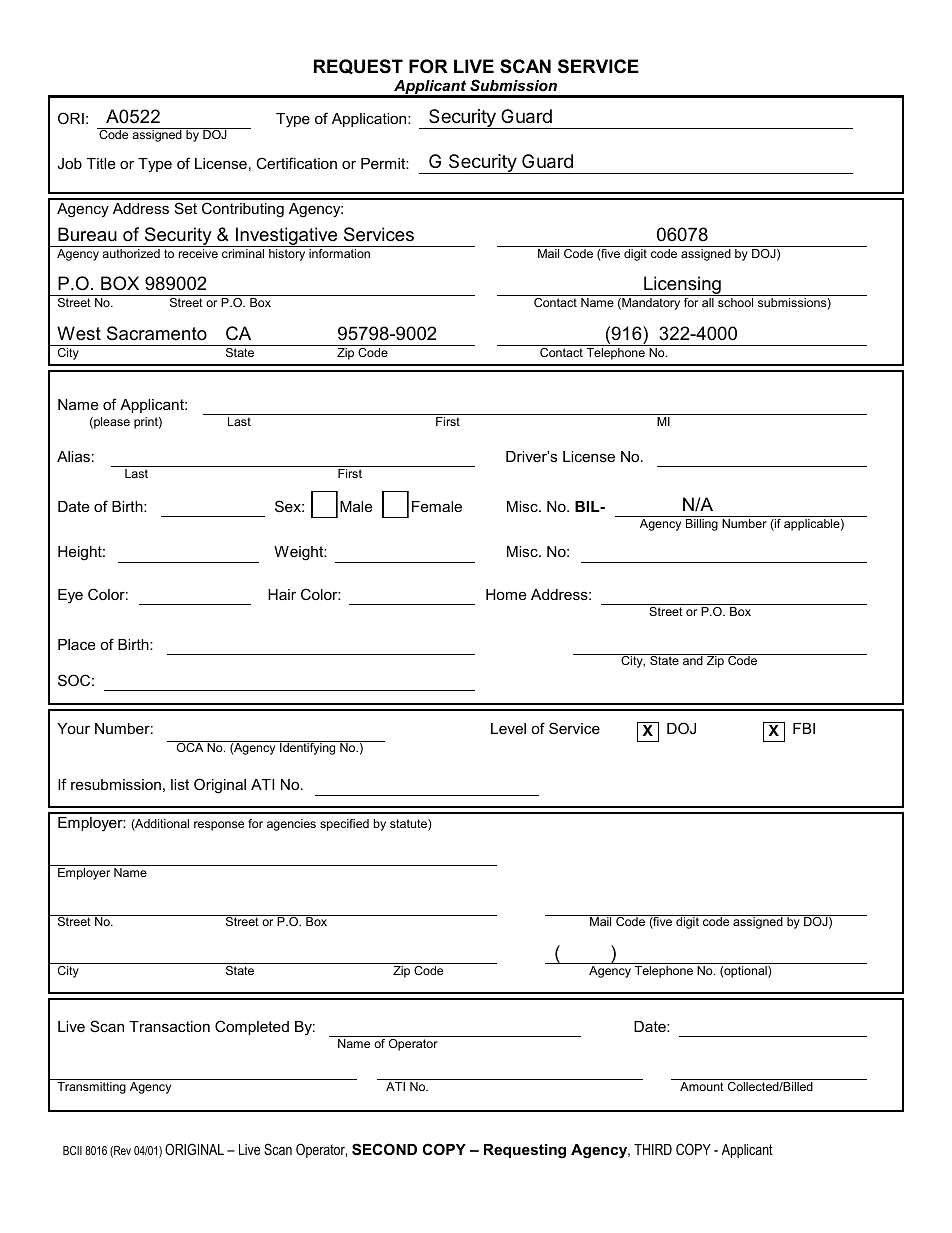  What do you see at coordinates (506, 594) in the document?
I see `Home` at bounding box center [506, 594].
